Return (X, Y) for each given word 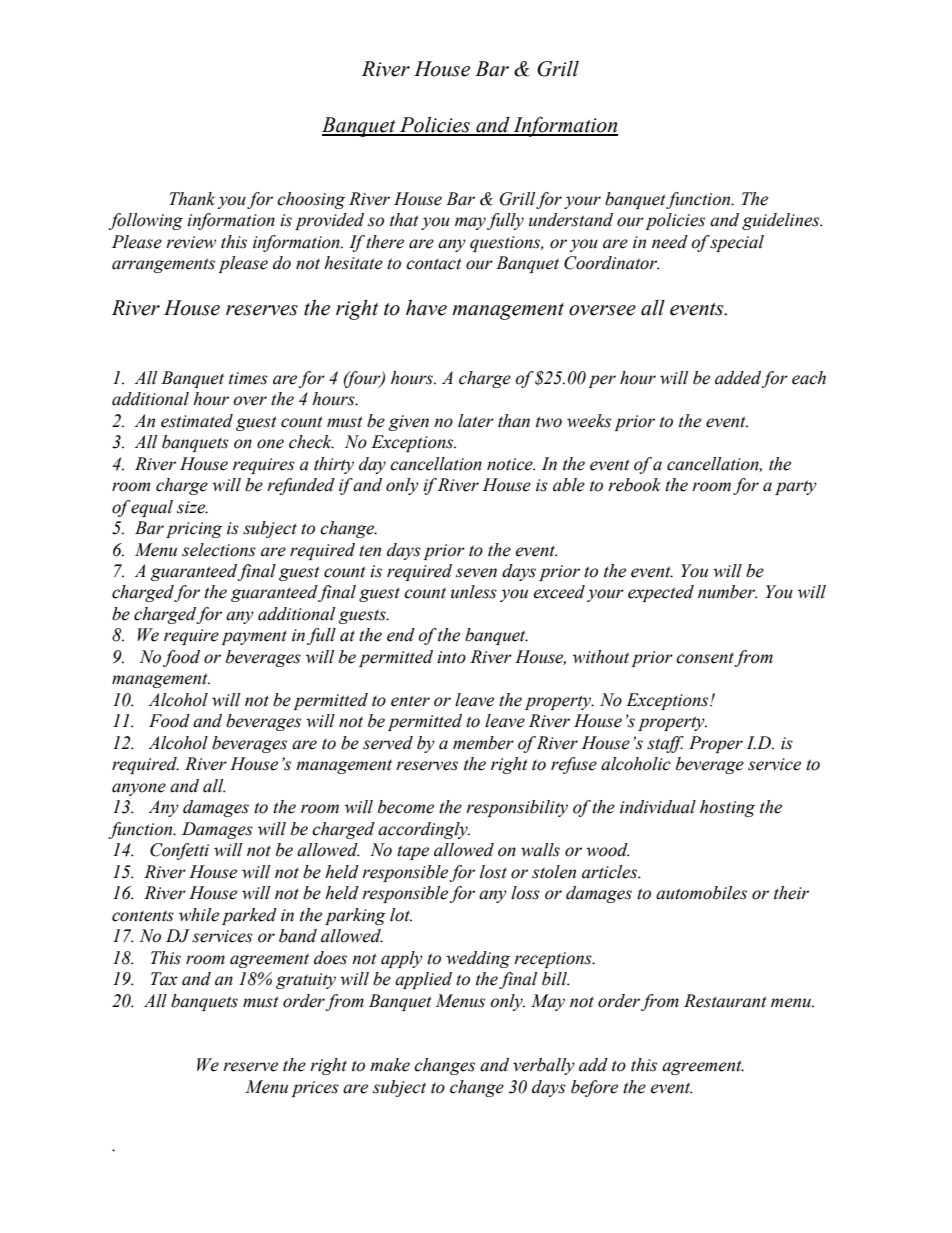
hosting (727, 808)
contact (434, 264)
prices (315, 1089)
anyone (139, 789)
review (191, 242)
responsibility (517, 808)
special (737, 243)
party (796, 487)
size (192, 507)
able (569, 485)
